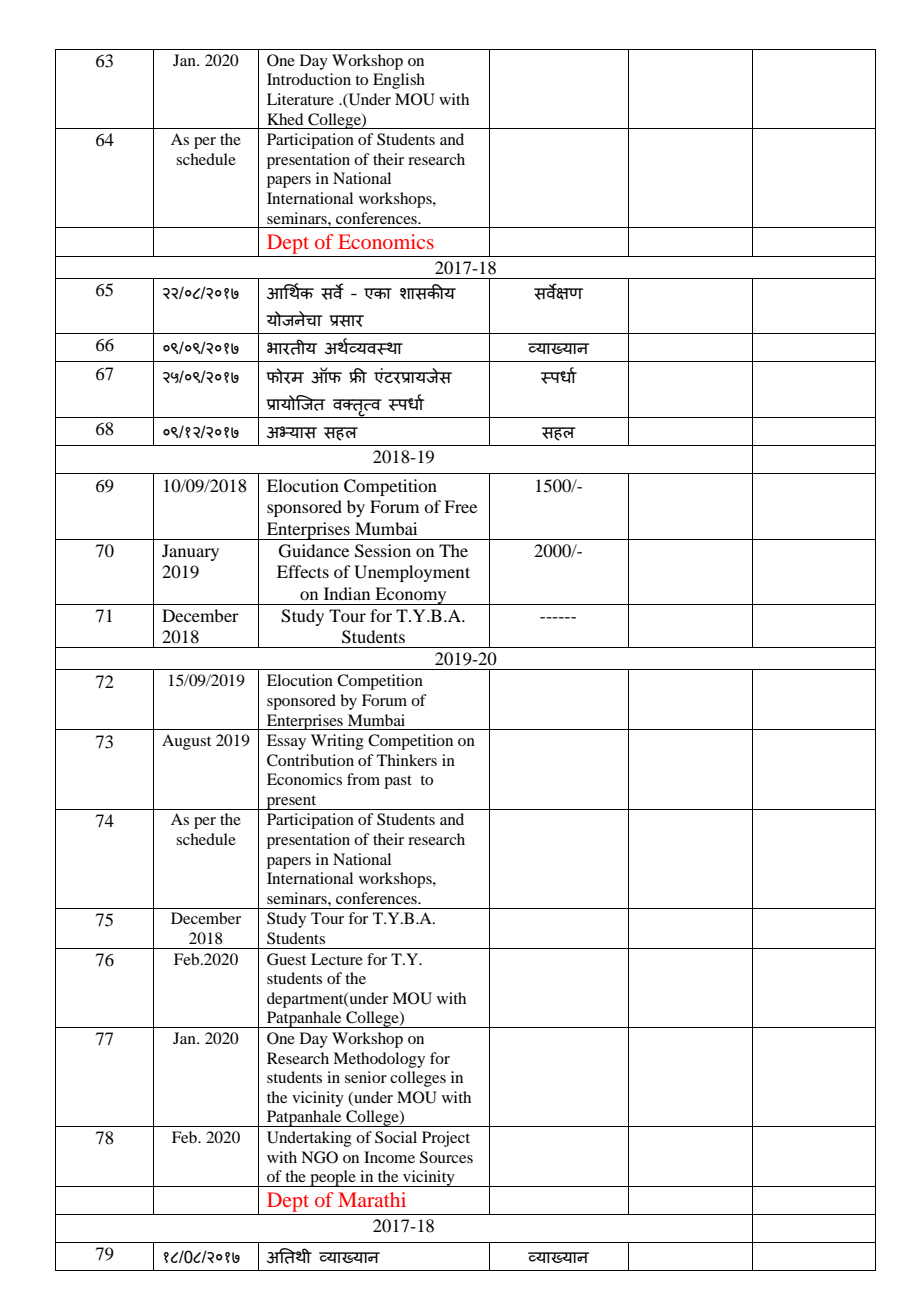 This screenshot has width=924, height=1308. What do you see at coordinates (309, 79) in the screenshot?
I see `Introduction` at bounding box center [309, 79].
